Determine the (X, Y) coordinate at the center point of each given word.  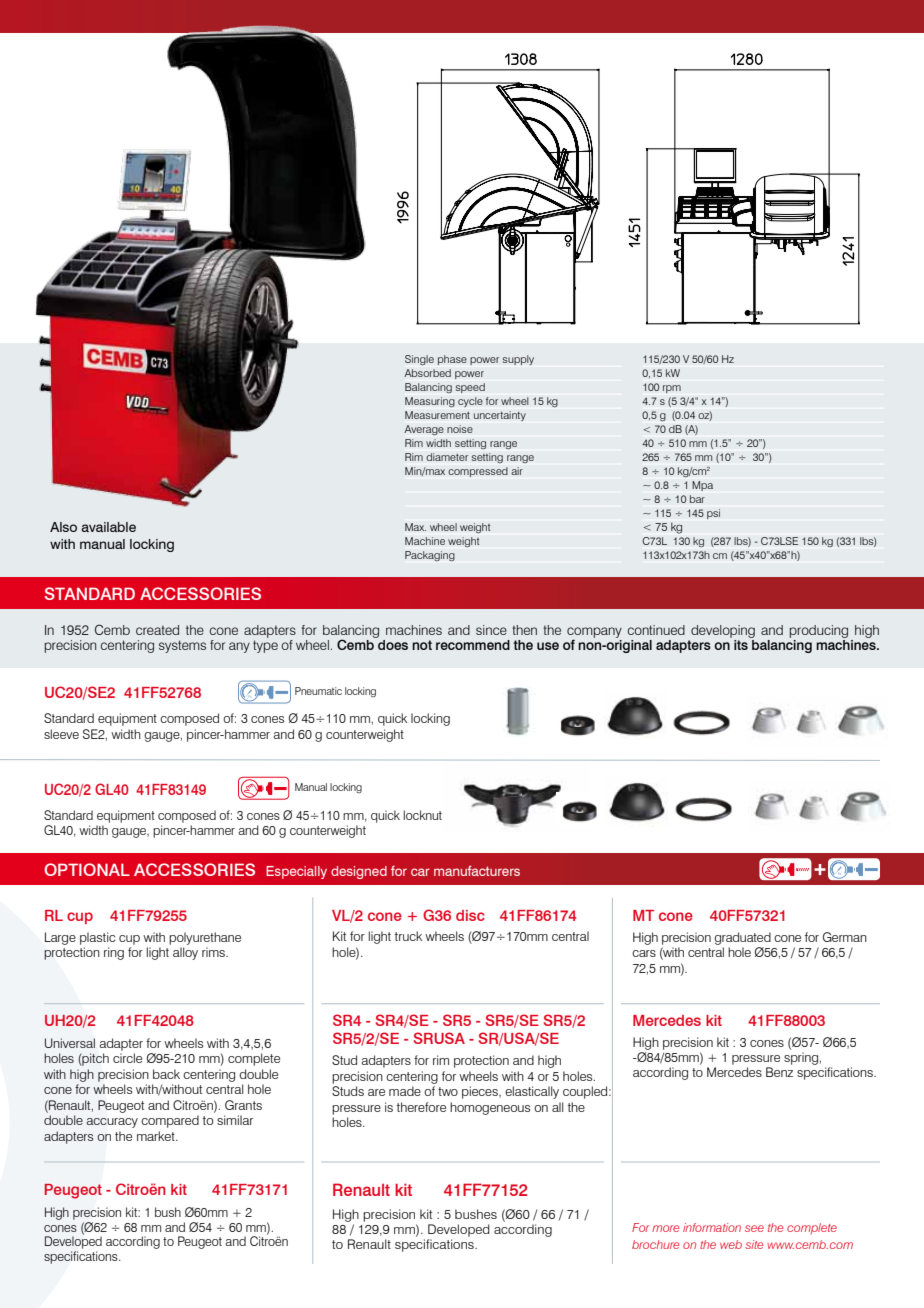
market (157, 1136)
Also (63, 527)
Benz (779, 1072)
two (448, 1091)
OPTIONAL (87, 869)
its (742, 643)
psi (713, 514)
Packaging (430, 556)
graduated (742, 938)
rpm (672, 389)
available (108, 527)
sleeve (61, 734)
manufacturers (477, 871)
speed (470, 388)
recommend (473, 645)
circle (127, 1058)
